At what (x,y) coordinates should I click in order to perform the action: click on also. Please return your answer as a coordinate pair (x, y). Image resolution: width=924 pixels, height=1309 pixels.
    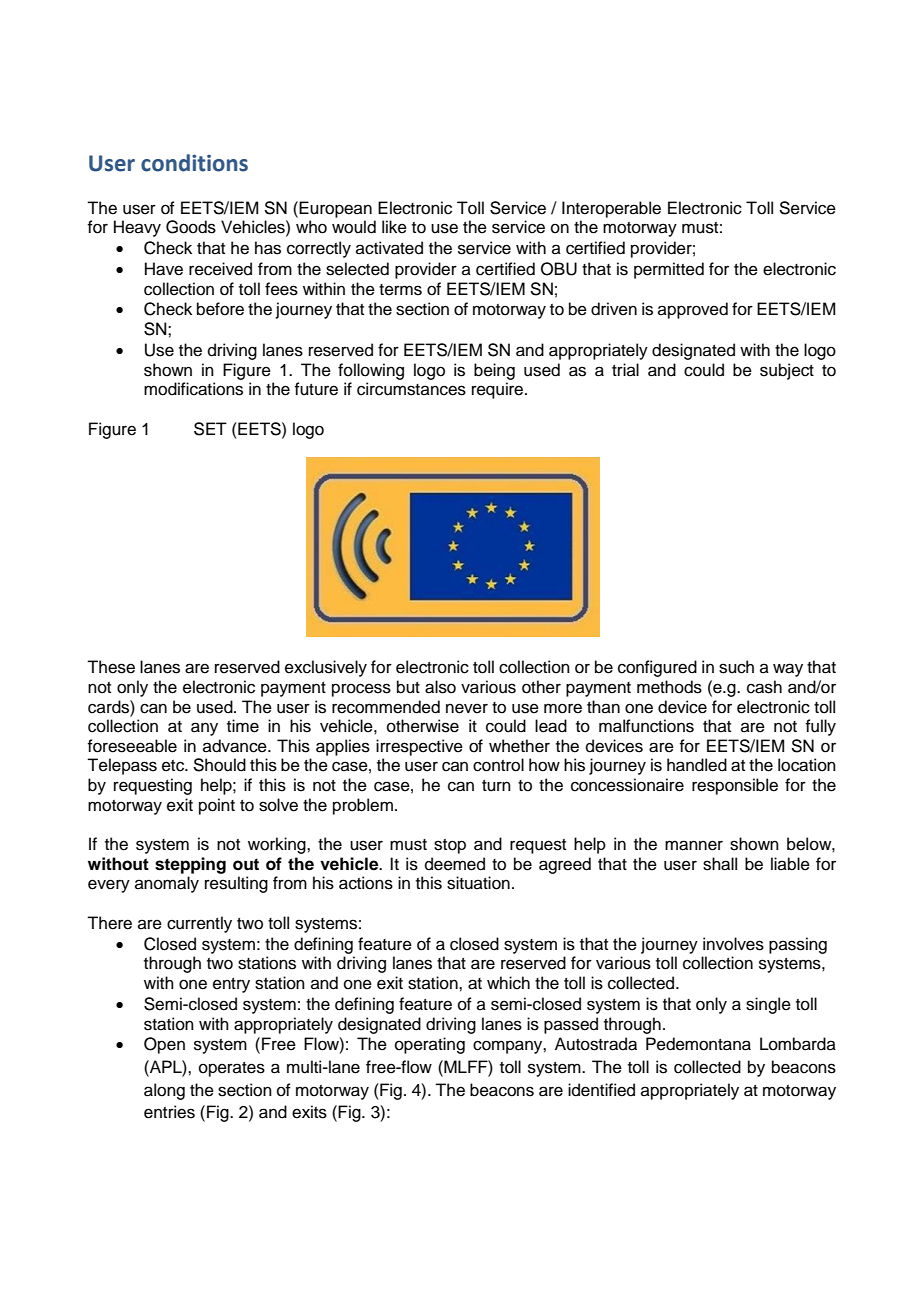
    Looking at the image, I should click on (440, 687).
